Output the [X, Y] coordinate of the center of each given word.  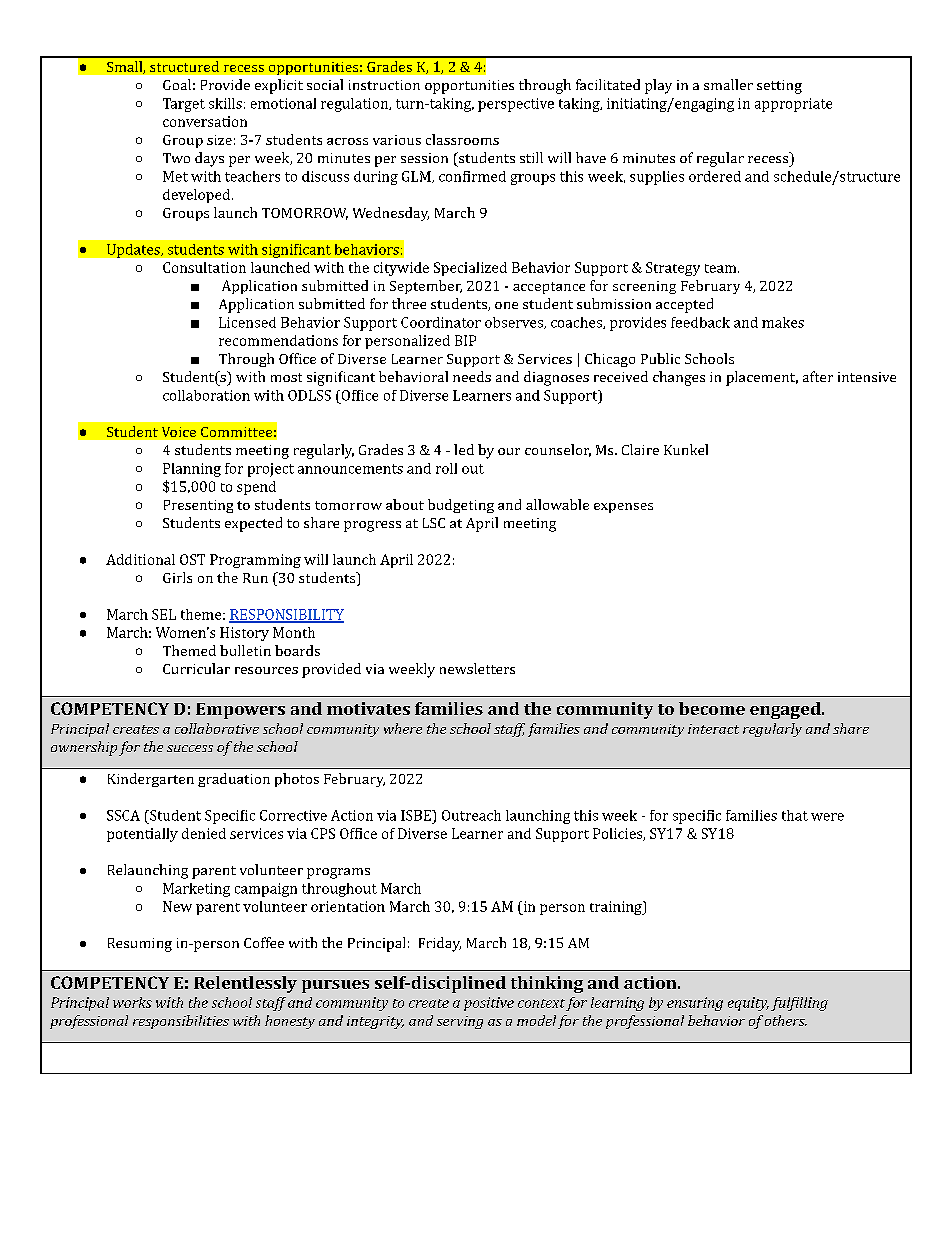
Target [184, 105]
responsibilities [181, 1022]
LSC [434, 523]
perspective [516, 105]
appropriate [793, 105]
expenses [623, 508]
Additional [140, 559]
